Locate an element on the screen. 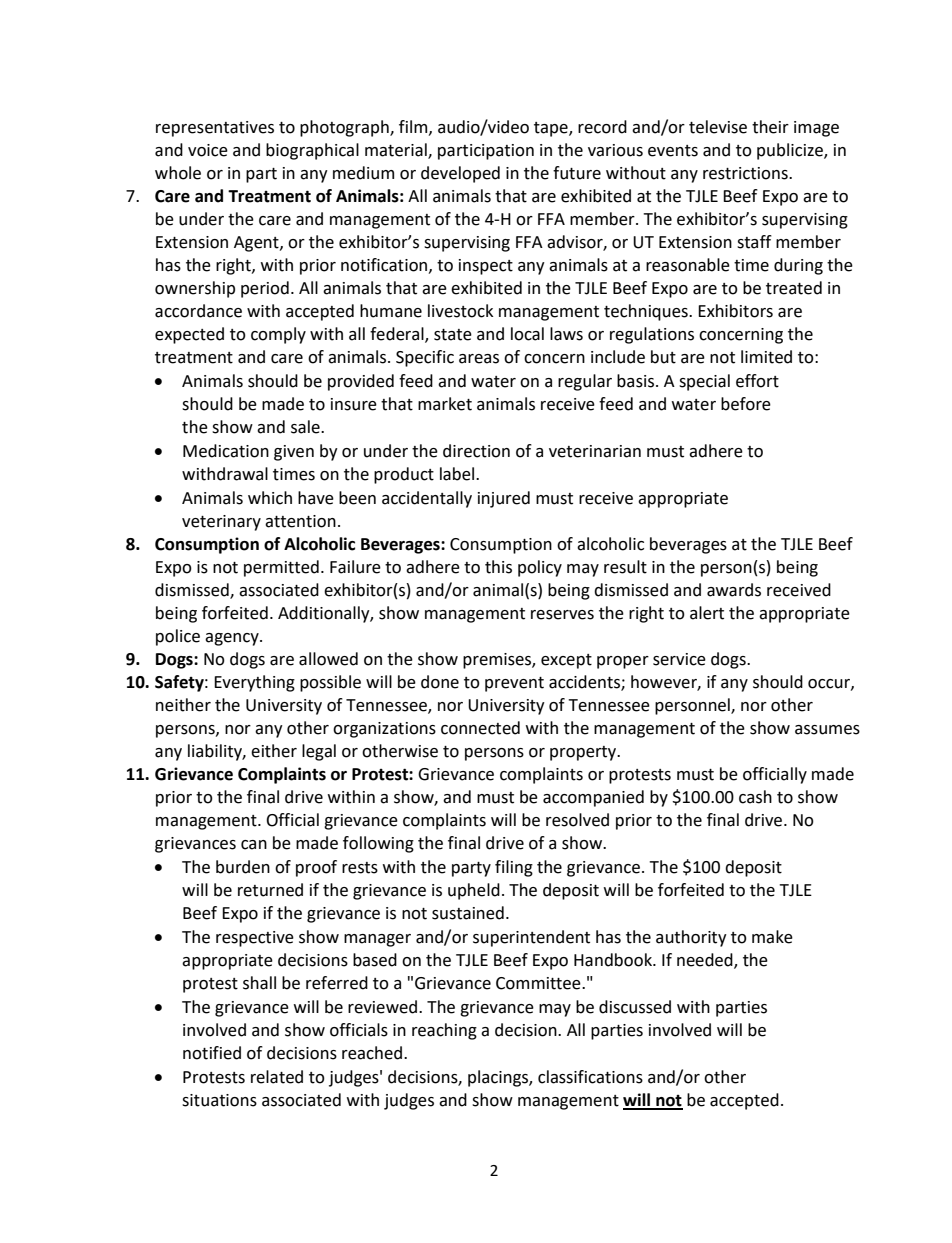  direction is located at coordinates (476, 451).
